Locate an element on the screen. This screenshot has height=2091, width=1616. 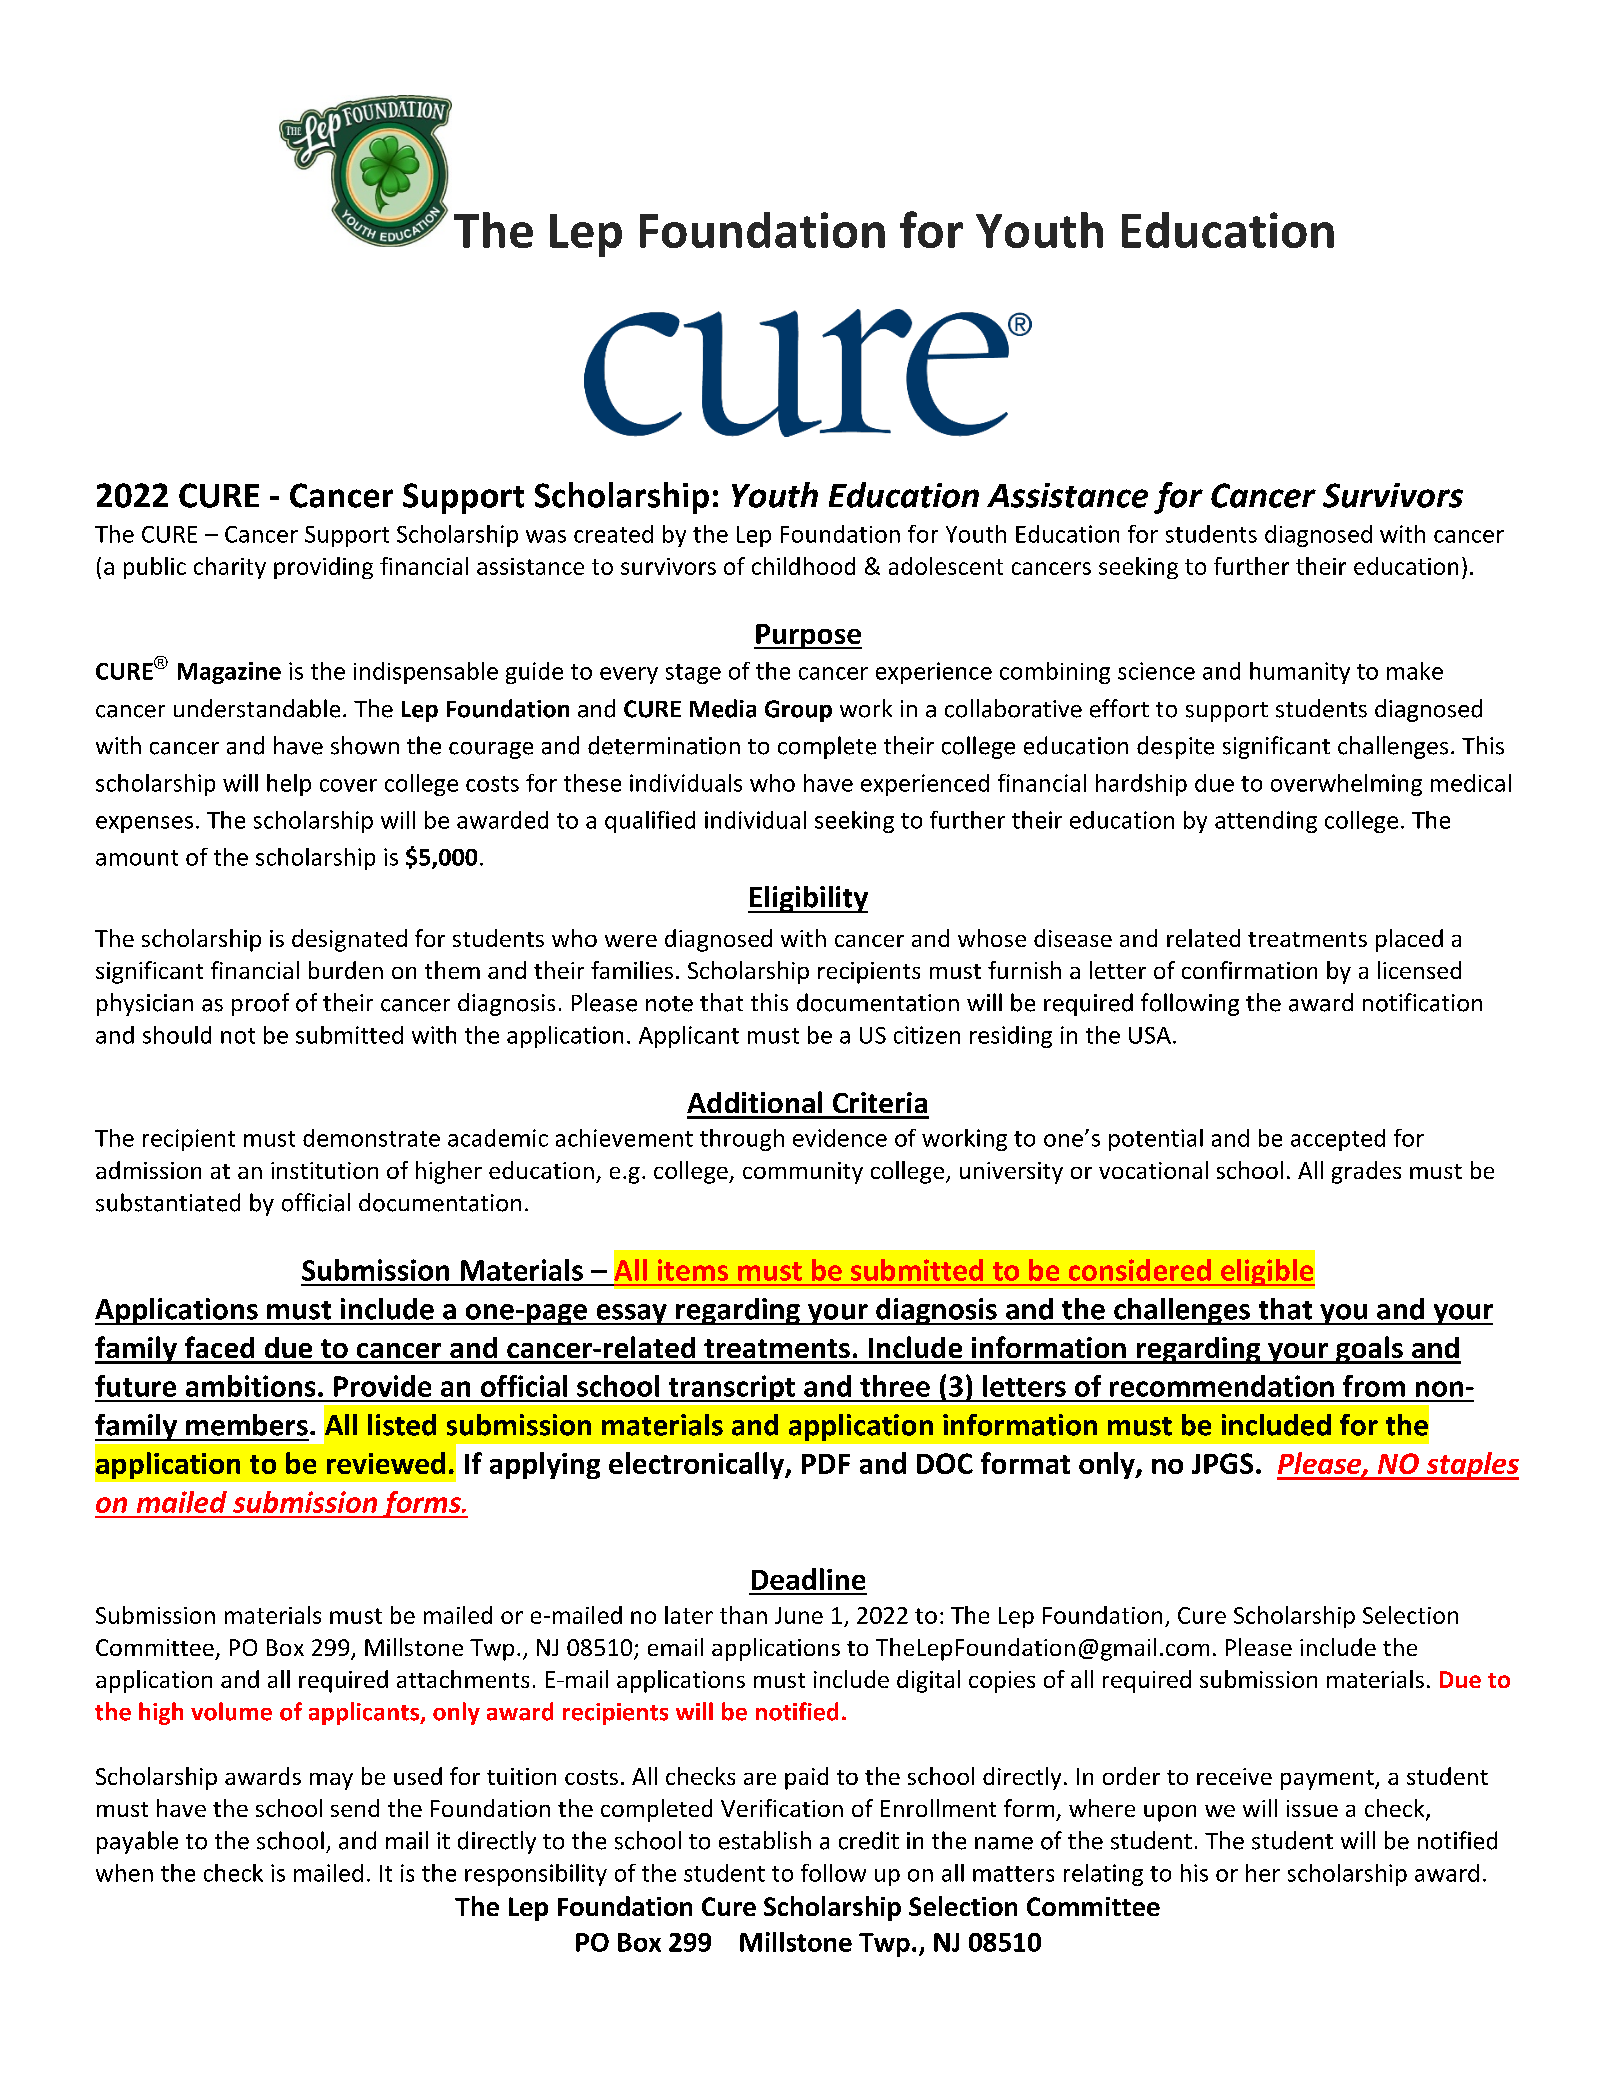
providing is located at coordinates (323, 568).
